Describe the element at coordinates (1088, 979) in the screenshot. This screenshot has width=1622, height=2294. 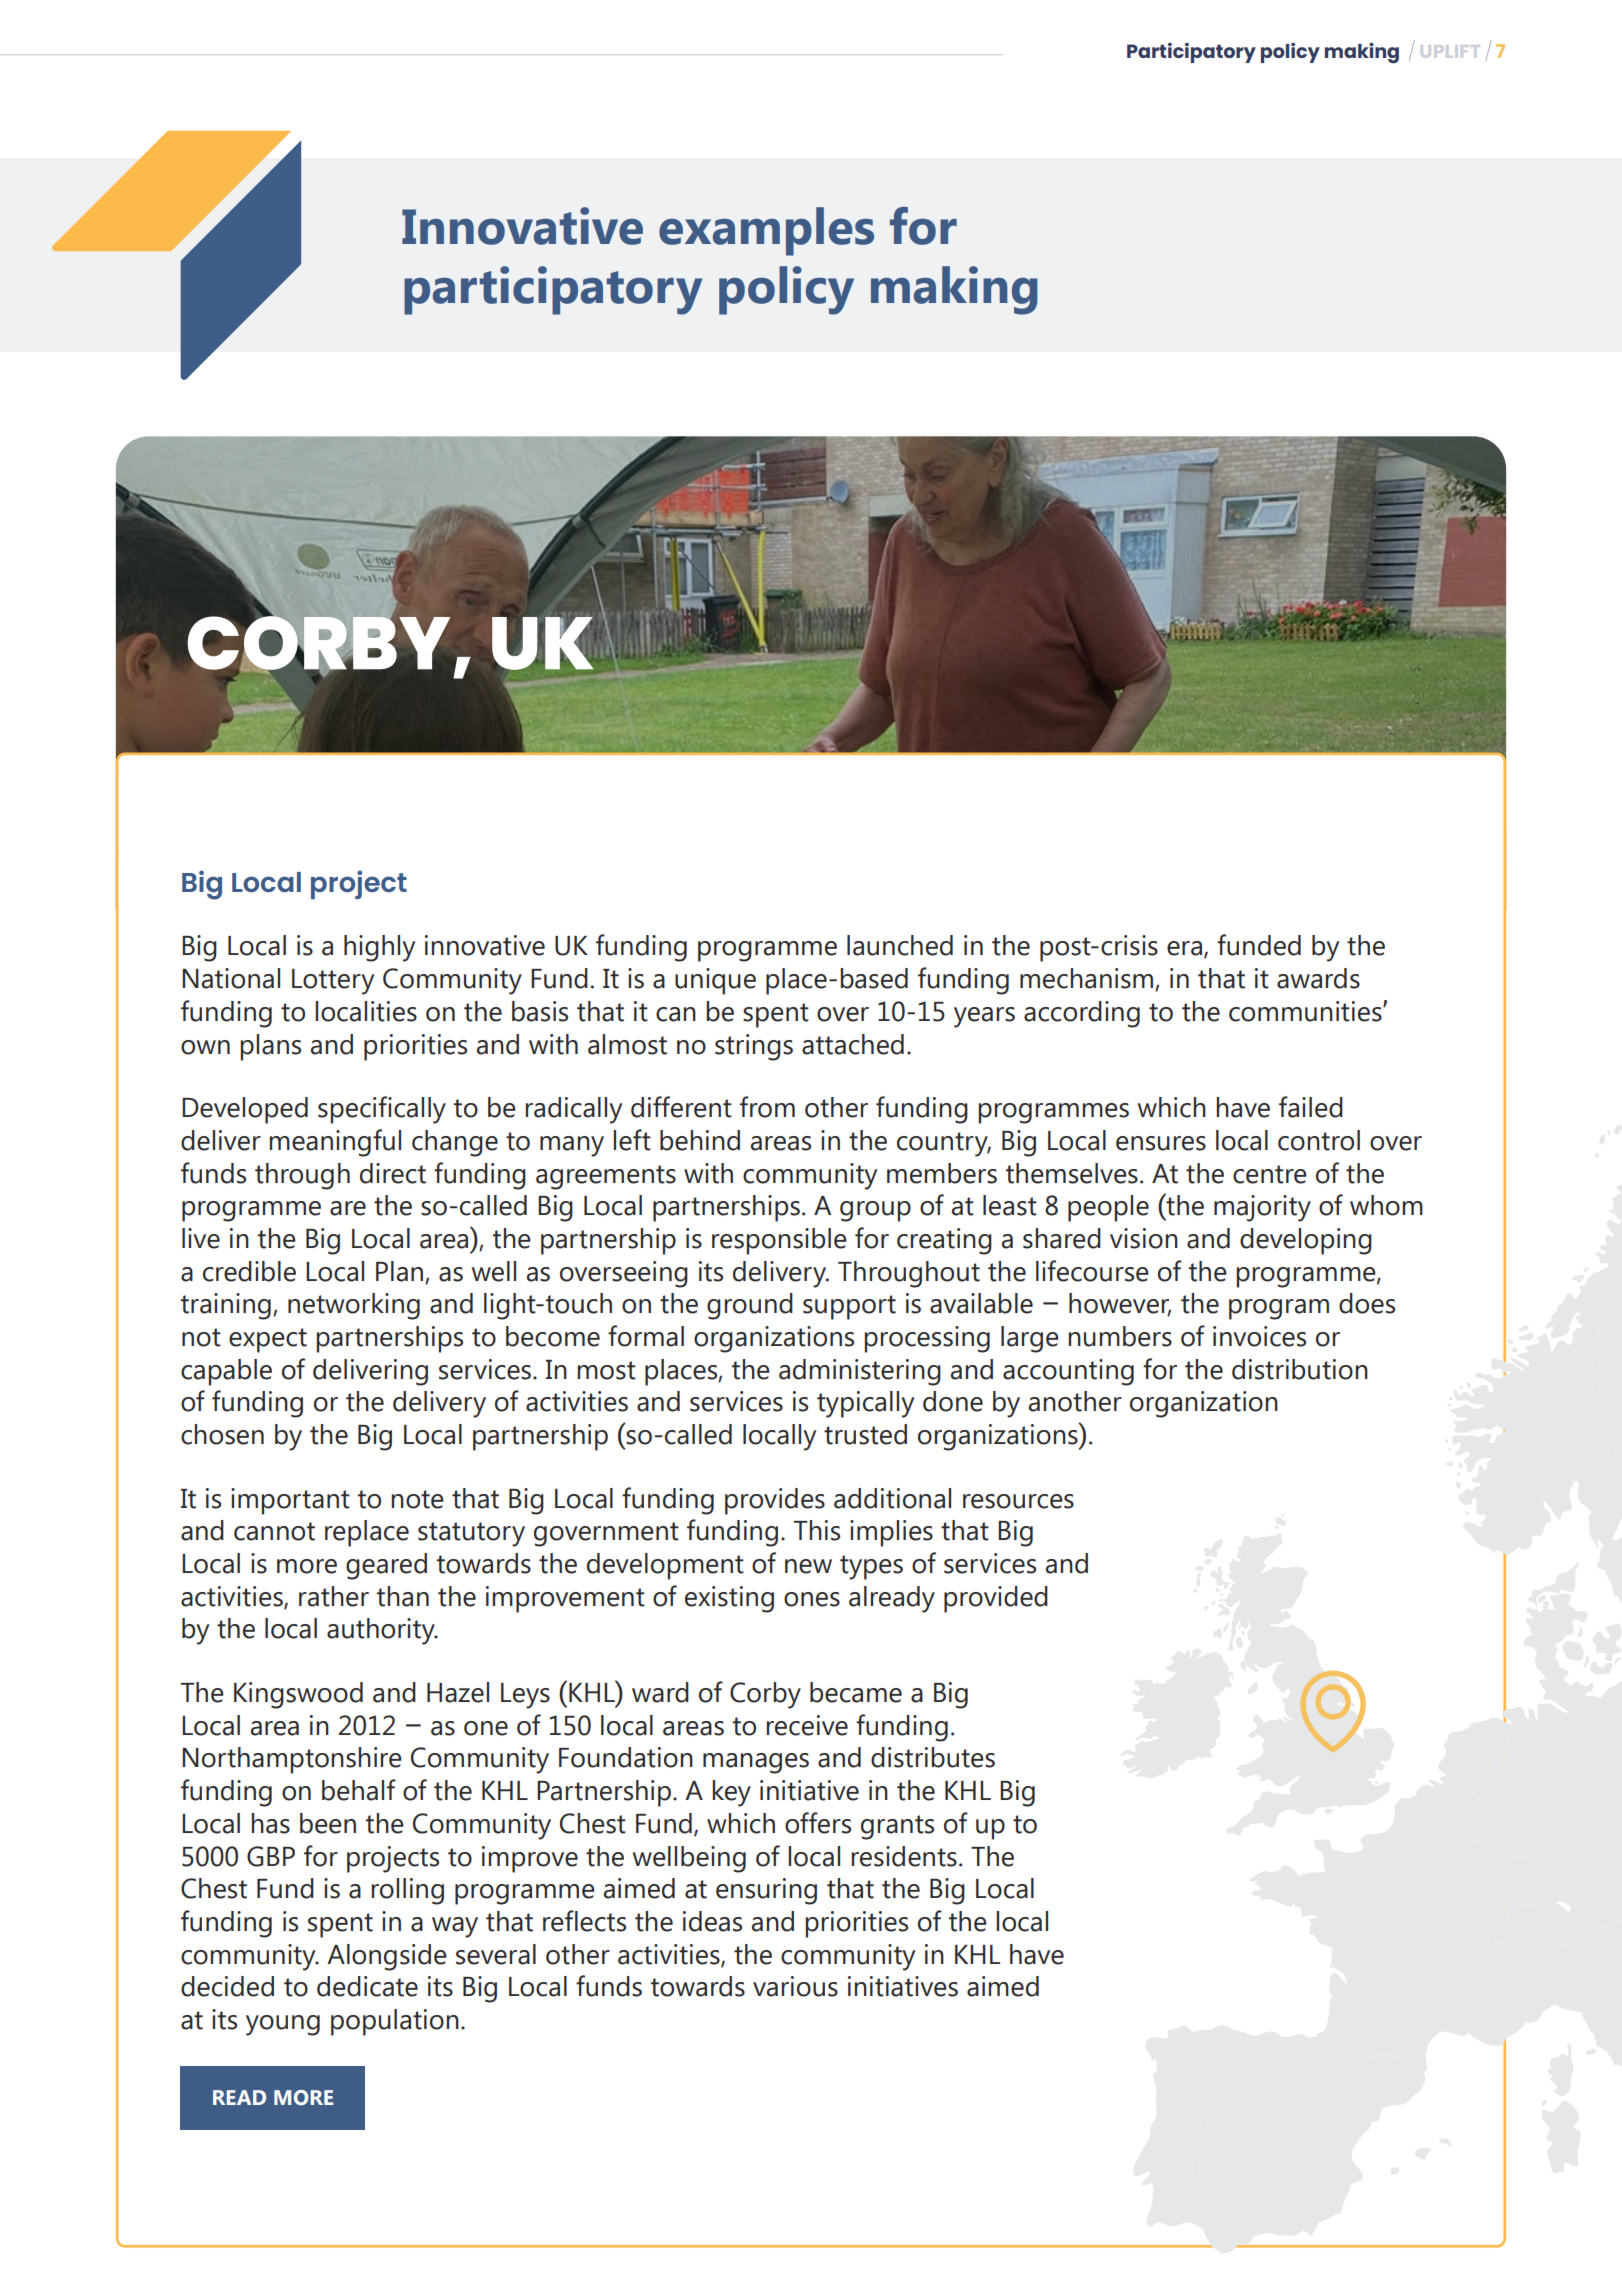
I see `mechanism` at that location.
